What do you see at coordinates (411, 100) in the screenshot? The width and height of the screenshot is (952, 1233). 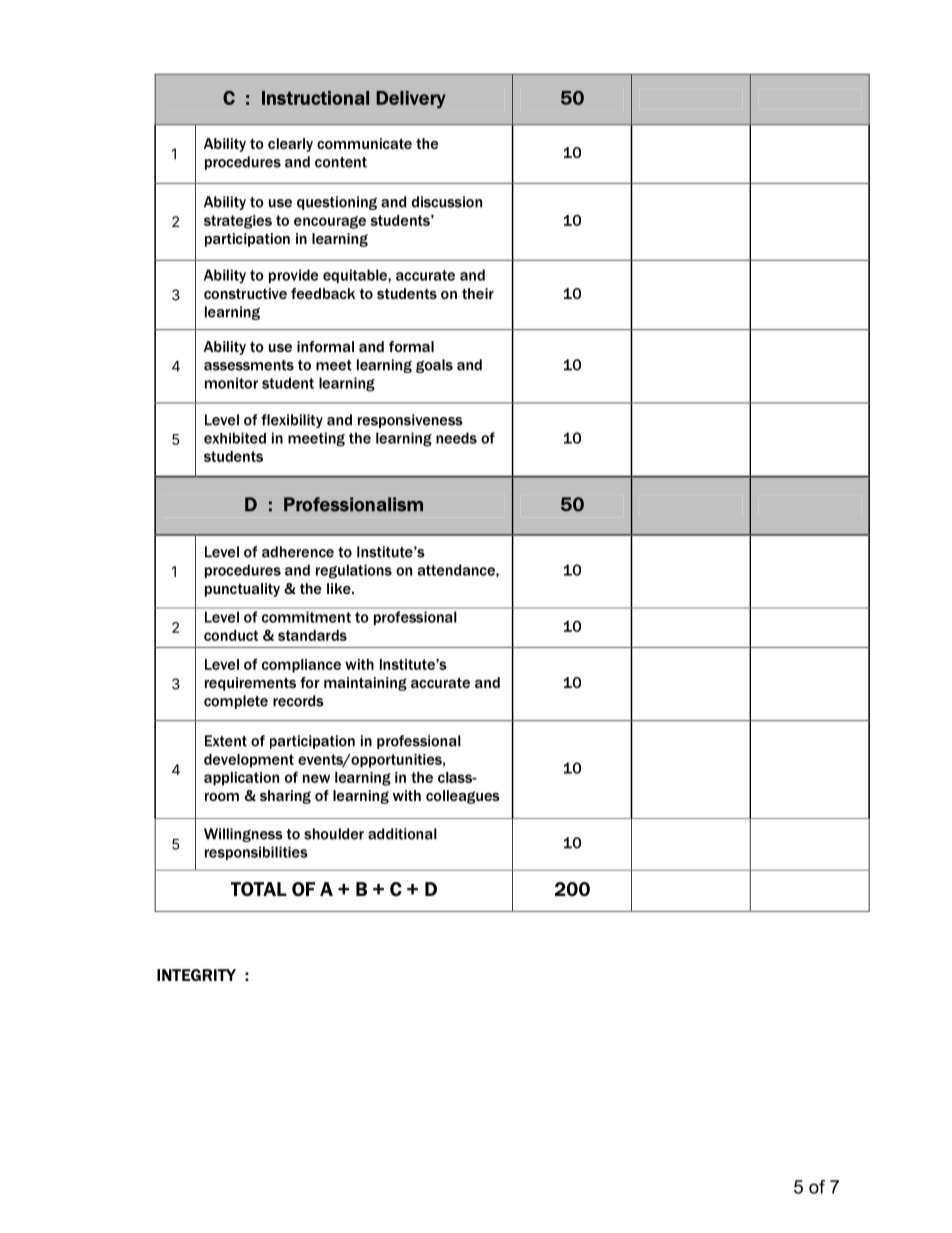 I see `Delivery` at bounding box center [411, 100].
